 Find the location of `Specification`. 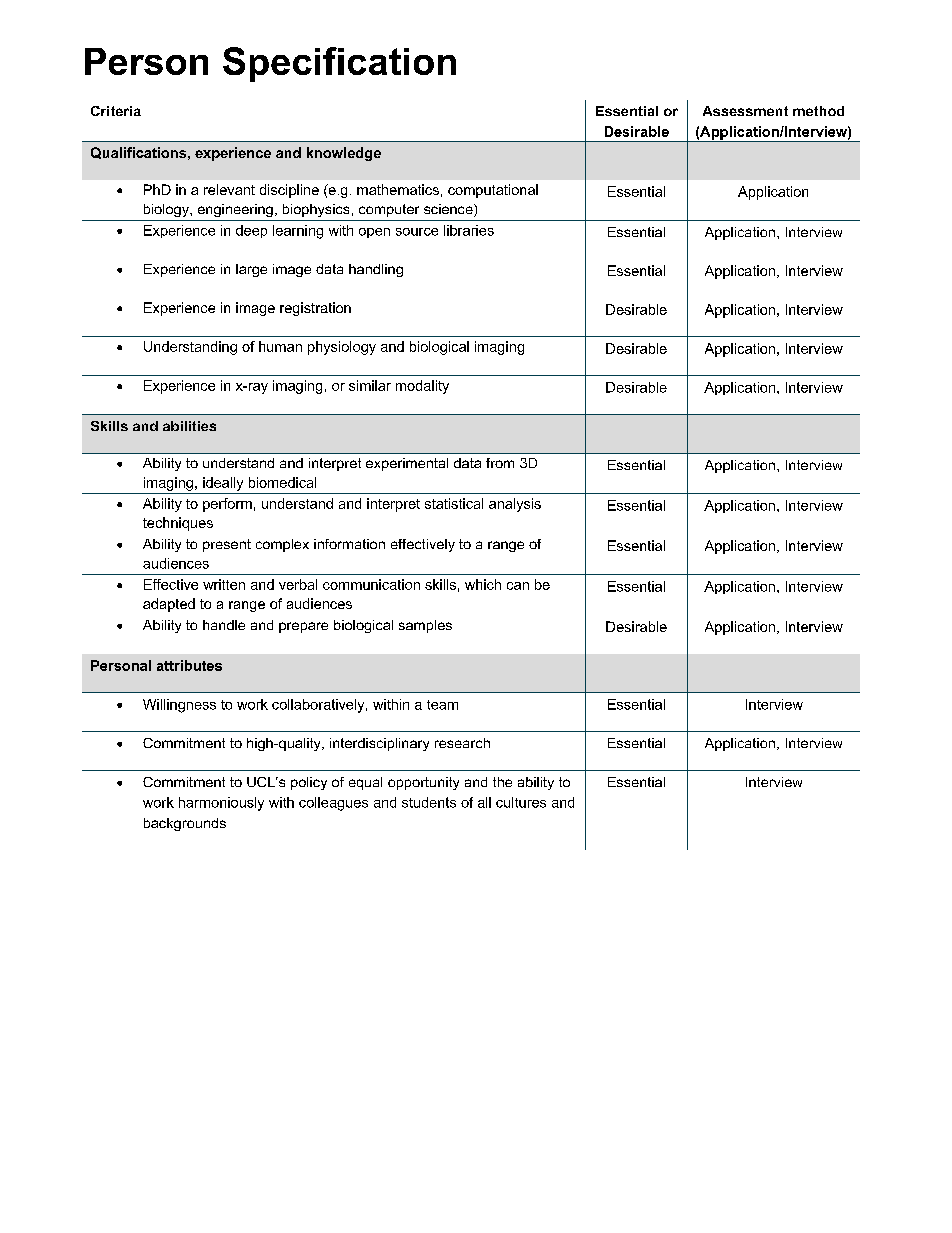

Specification is located at coordinates (339, 64).
